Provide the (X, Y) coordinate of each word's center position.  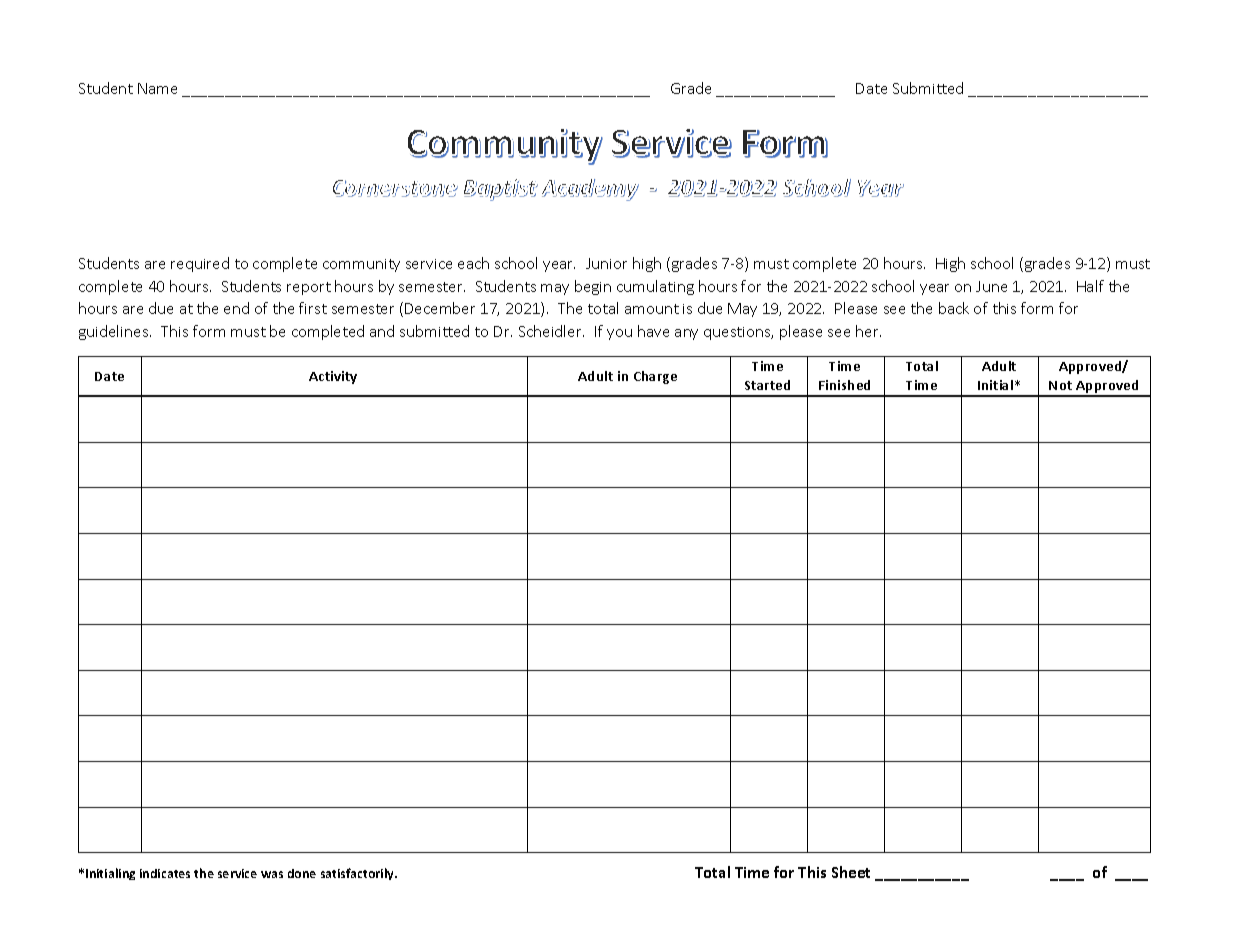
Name (157, 88)
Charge (655, 377)
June (991, 286)
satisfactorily (359, 874)
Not (1060, 385)
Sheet (851, 872)
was (272, 874)
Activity (333, 377)
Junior (606, 263)
